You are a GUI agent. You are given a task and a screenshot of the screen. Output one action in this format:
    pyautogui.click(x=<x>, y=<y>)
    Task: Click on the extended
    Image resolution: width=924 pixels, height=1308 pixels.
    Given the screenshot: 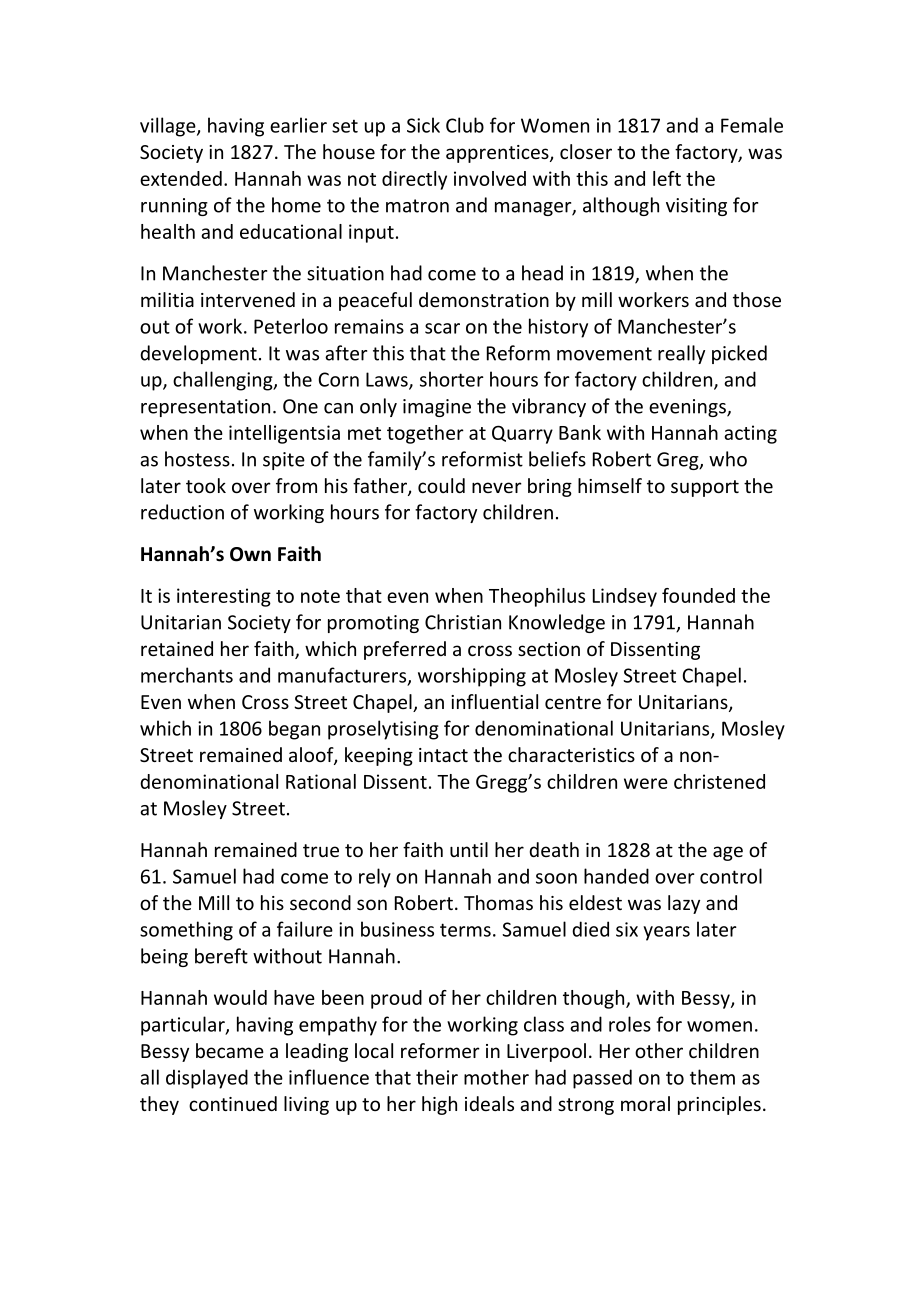 What is the action you would take?
    pyautogui.click(x=181, y=178)
